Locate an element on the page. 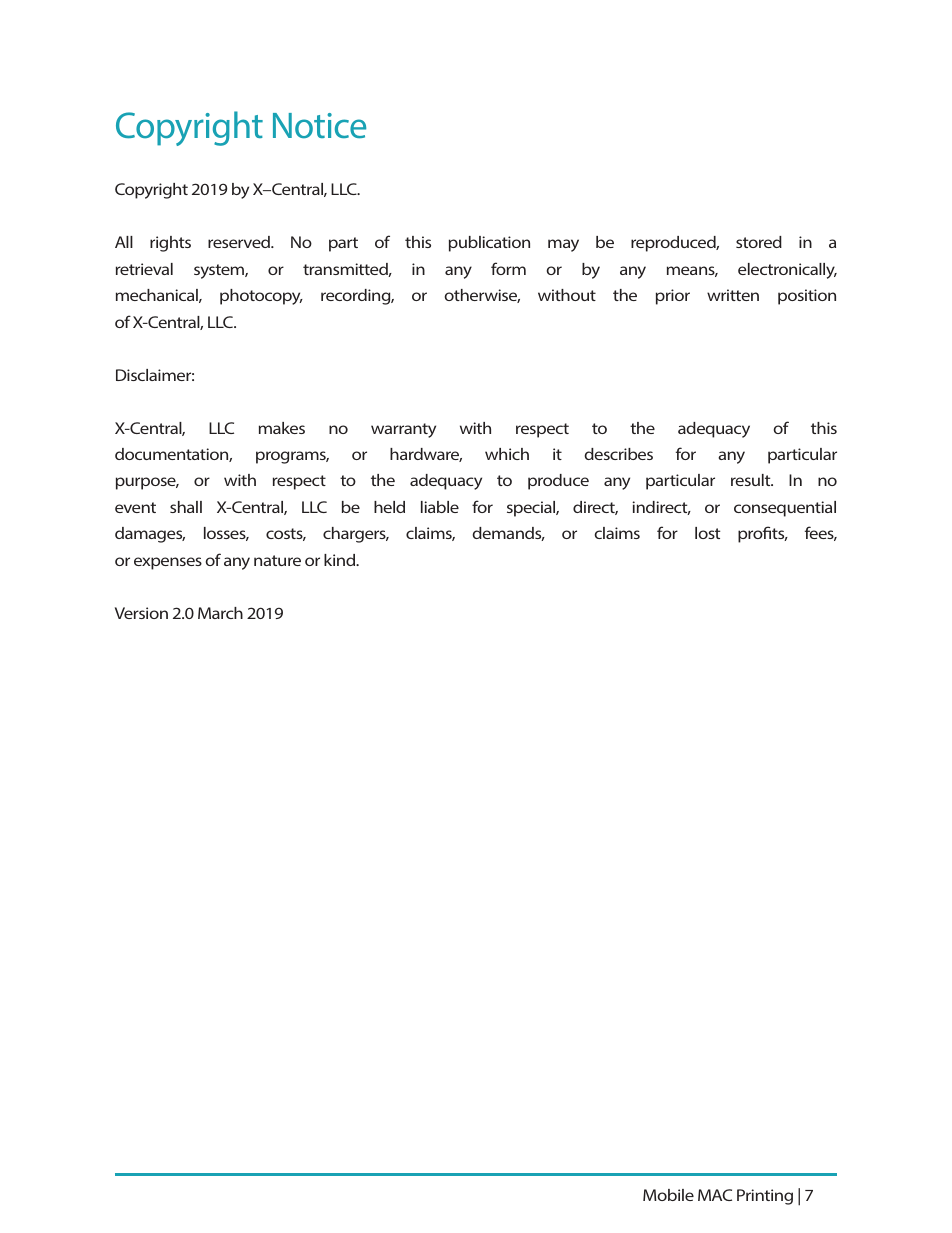 The image size is (952, 1233). result is located at coordinates (752, 480).
